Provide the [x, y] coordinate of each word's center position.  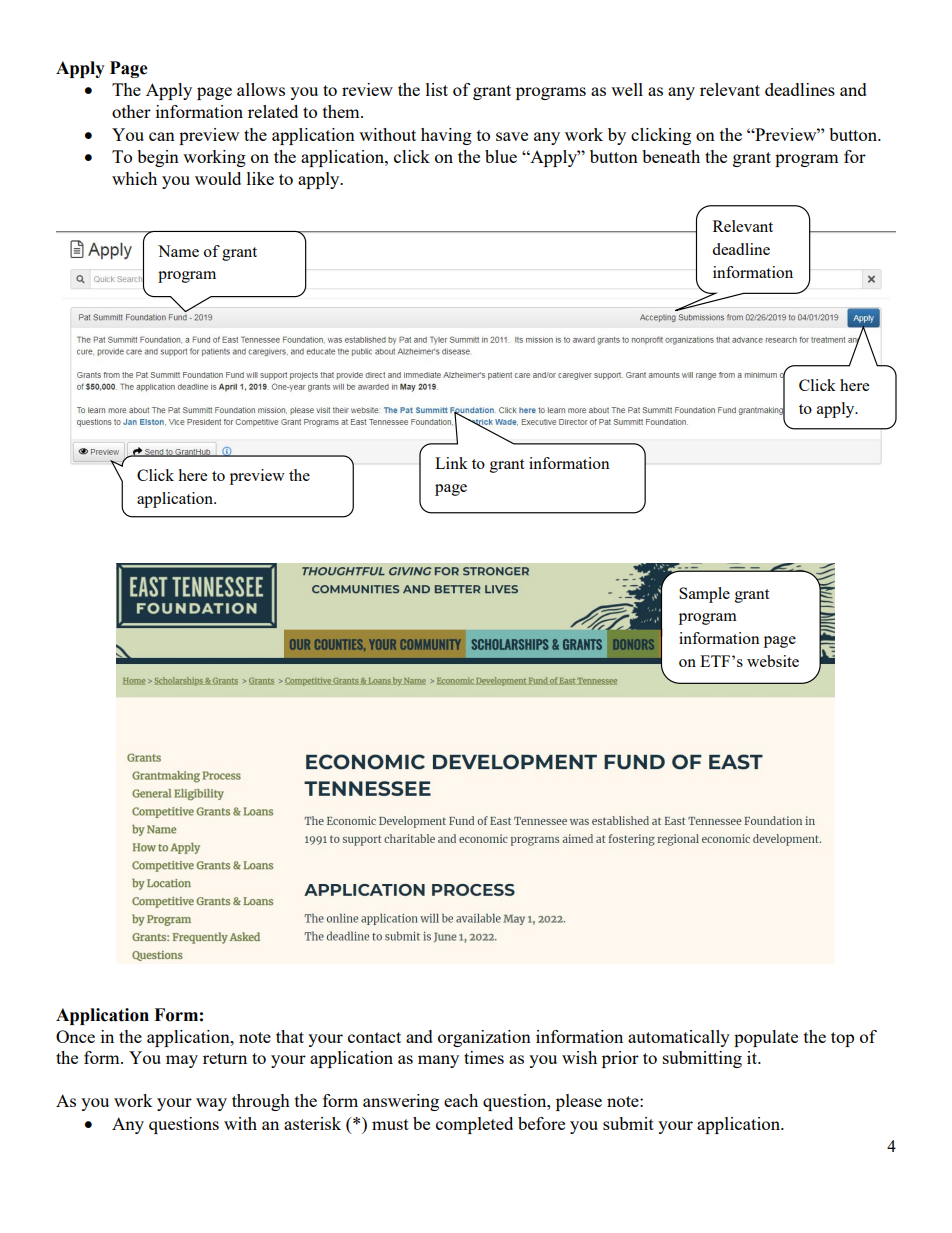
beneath [671, 156]
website [773, 661]
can [162, 136]
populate [766, 1038]
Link [451, 463]
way [211, 1104]
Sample [704, 595]
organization [484, 1038]
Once [75, 1036]
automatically [679, 1038]
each [461, 1100]
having [446, 136]
